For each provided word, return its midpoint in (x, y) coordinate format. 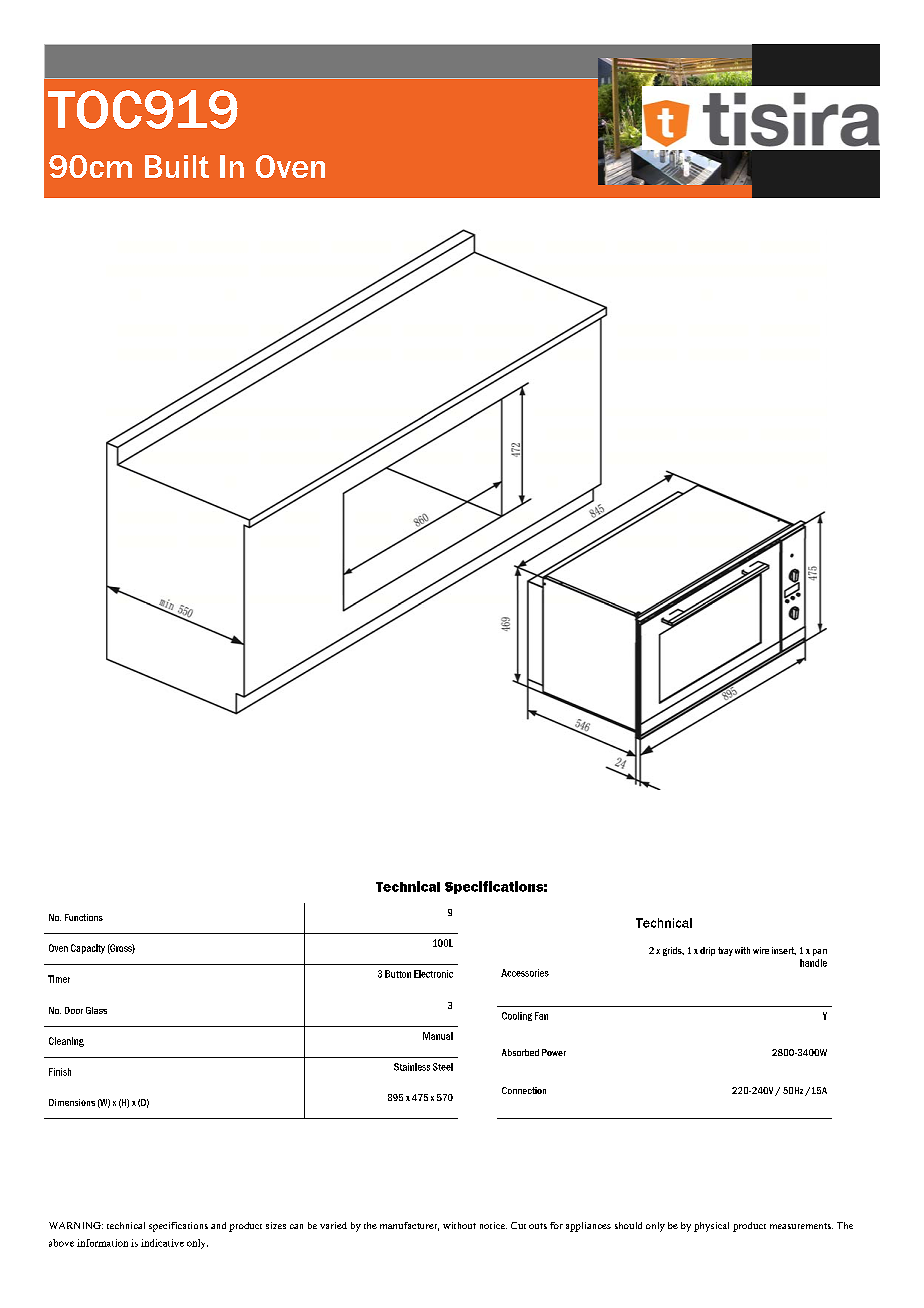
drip (707, 951)
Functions (84, 917)
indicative (162, 1243)
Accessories (525, 973)
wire (761, 950)
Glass (96, 1010)
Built (177, 166)
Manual (438, 1036)
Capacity (88, 949)
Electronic (433, 974)
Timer (59, 979)
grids (673, 951)
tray (725, 951)
